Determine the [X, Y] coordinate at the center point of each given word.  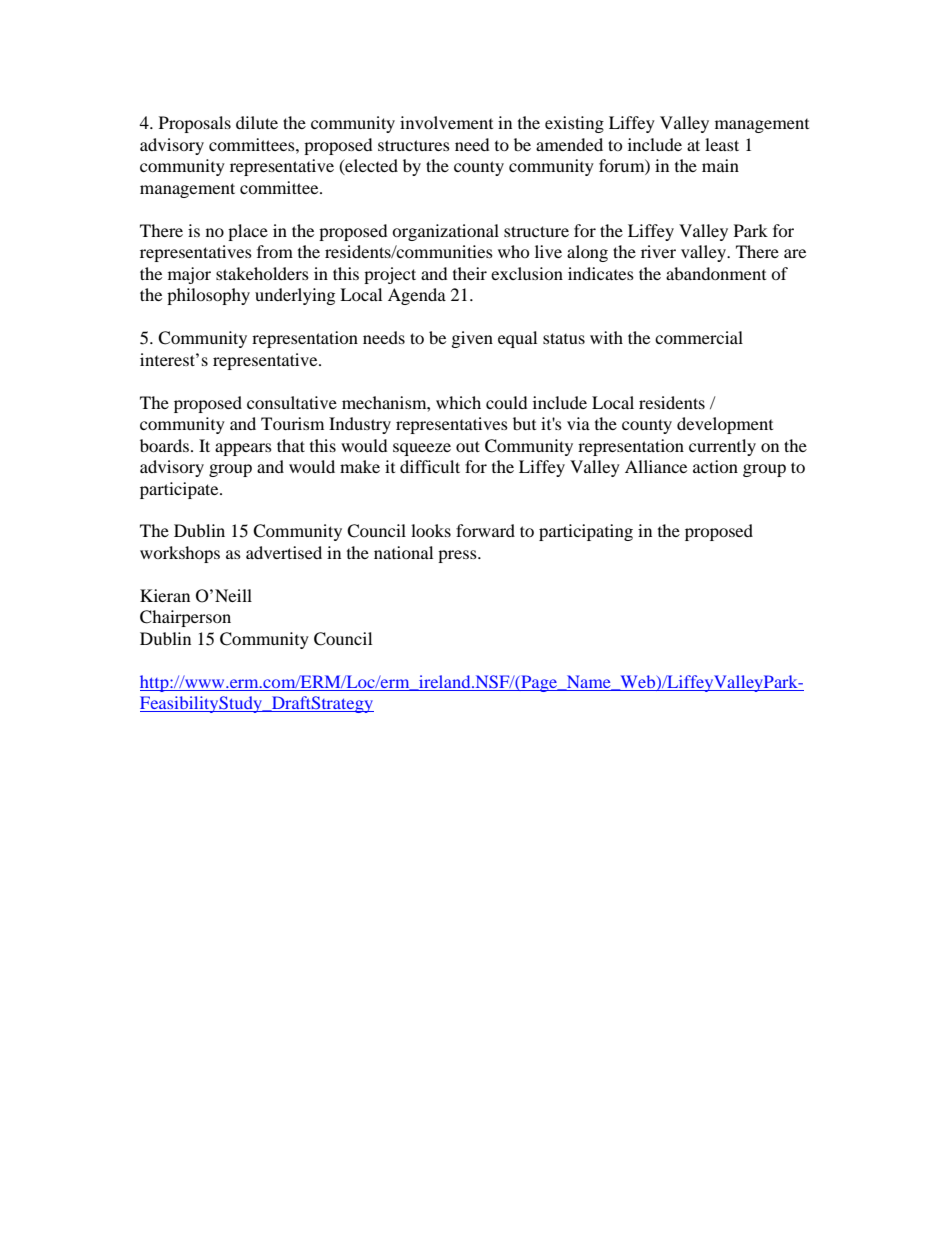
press [458, 556]
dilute [257, 122]
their [470, 273]
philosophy [208, 296]
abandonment [716, 273]
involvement [446, 122]
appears [243, 449]
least [722, 144]
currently [722, 447]
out [468, 446]
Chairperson [185, 618]
